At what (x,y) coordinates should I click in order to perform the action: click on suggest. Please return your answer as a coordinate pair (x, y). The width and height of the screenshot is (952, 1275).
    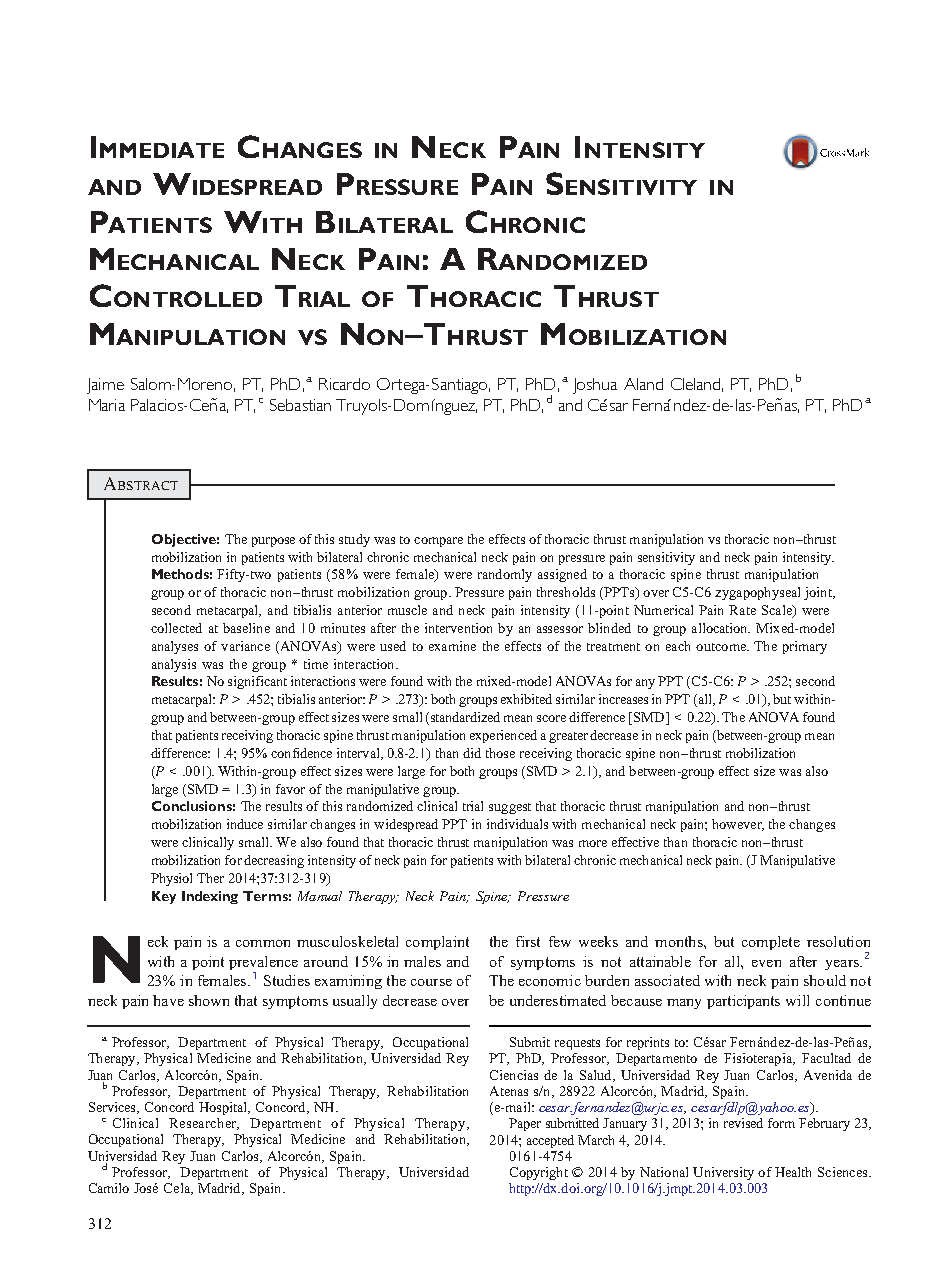
    Looking at the image, I should click on (510, 808).
